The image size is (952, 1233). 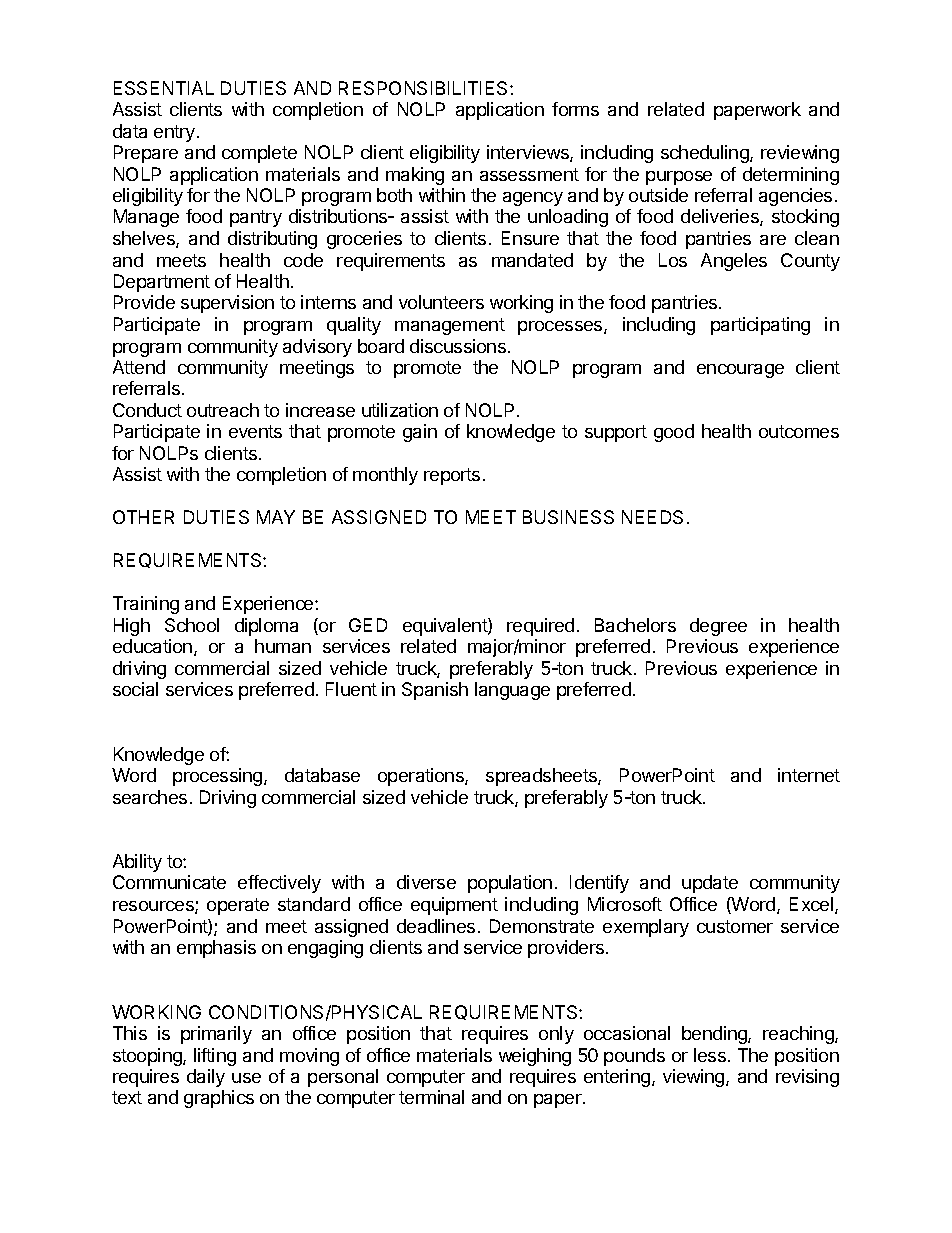 I want to click on terminal, so click(x=431, y=1097).
